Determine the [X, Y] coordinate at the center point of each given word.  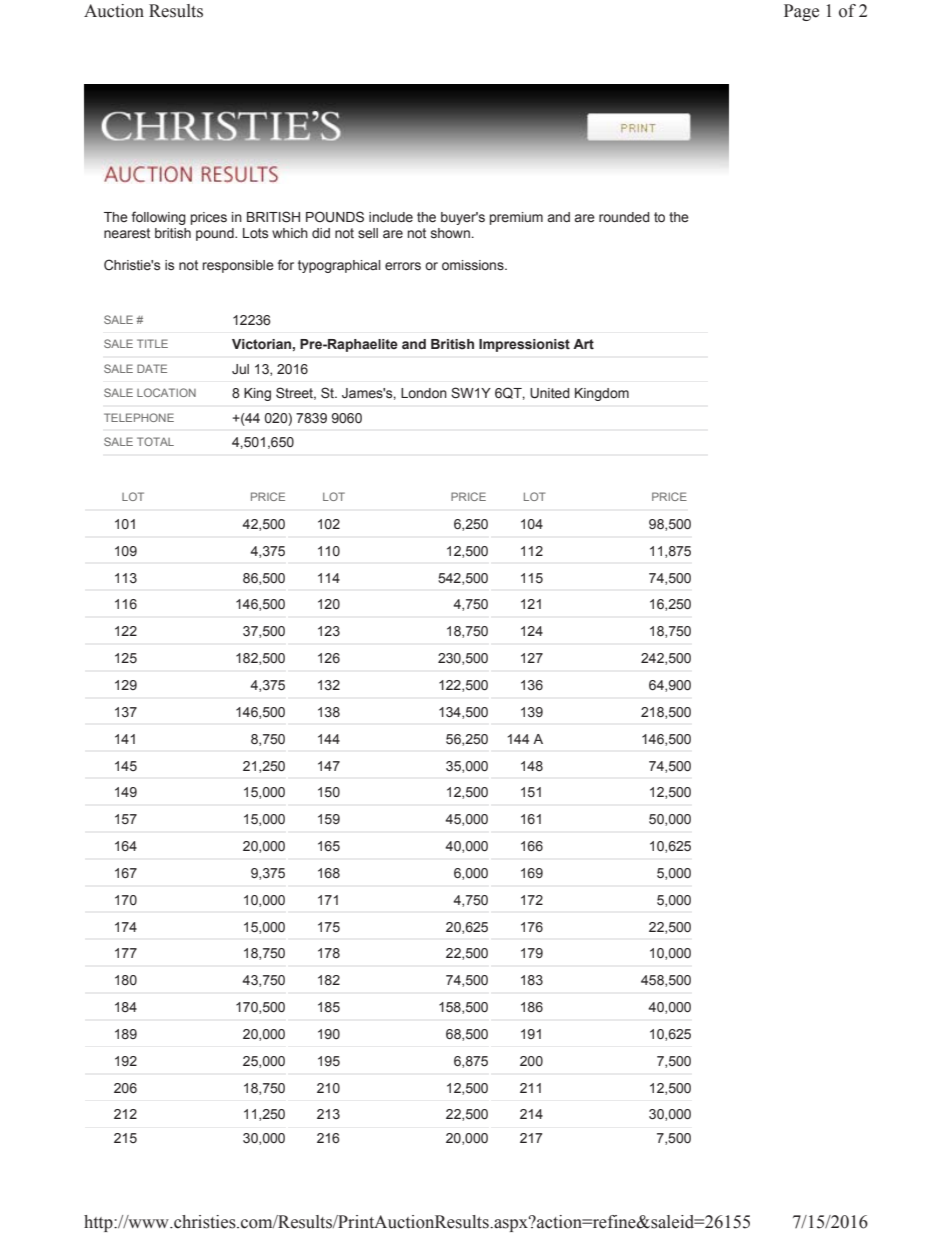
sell [368, 233]
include [391, 217]
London [424, 393]
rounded [624, 217]
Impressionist [524, 345]
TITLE [152, 343]
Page [801, 12]
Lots [255, 233]
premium [516, 218]
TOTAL [155, 441]
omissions [474, 265]
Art [583, 344]
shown [450, 233]
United [550, 393]
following [159, 218]
